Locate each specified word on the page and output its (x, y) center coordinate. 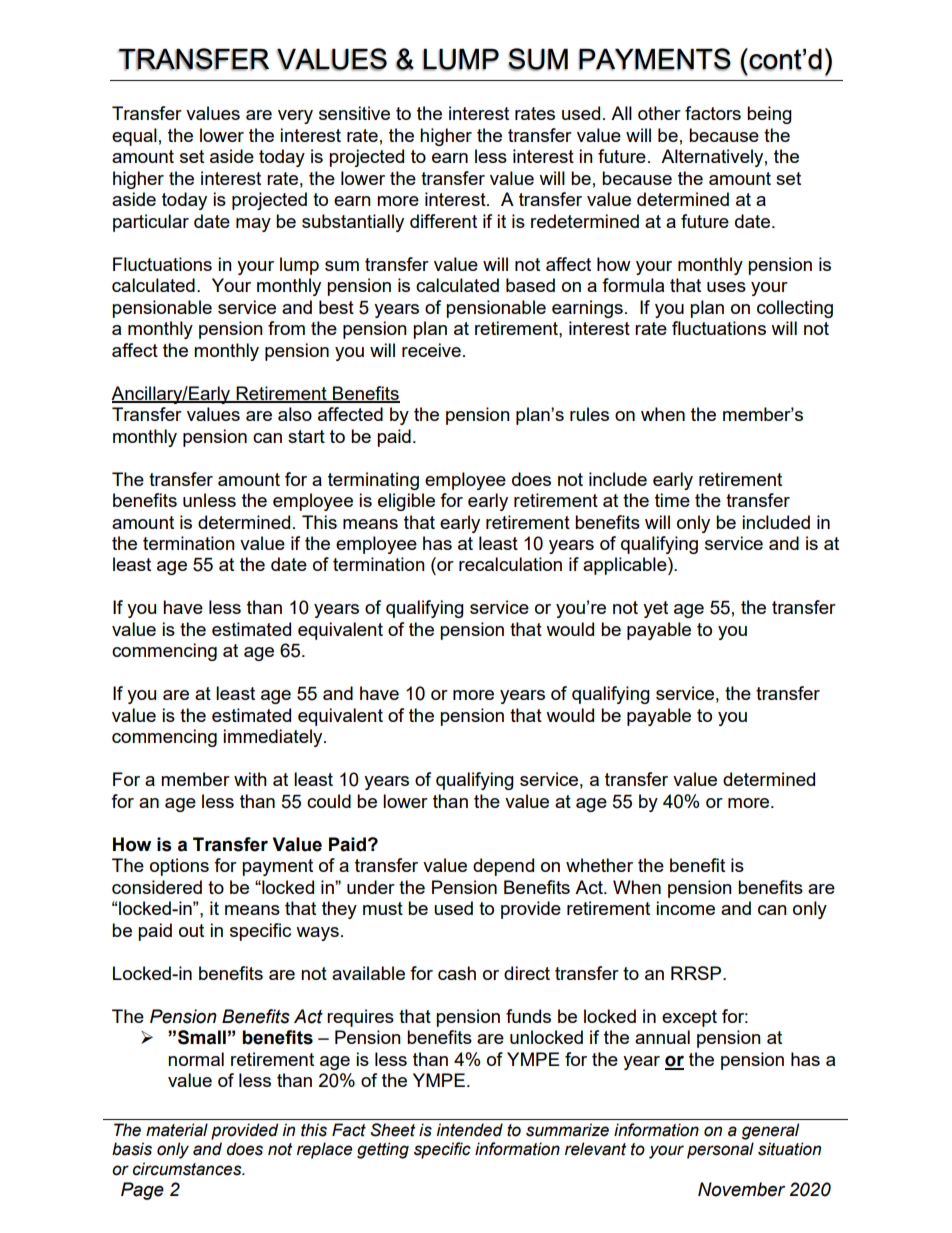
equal (134, 137)
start (306, 436)
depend (503, 867)
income (685, 908)
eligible (406, 502)
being (769, 115)
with (250, 779)
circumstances (188, 1169)
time (672, 500)
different (443, 221)
